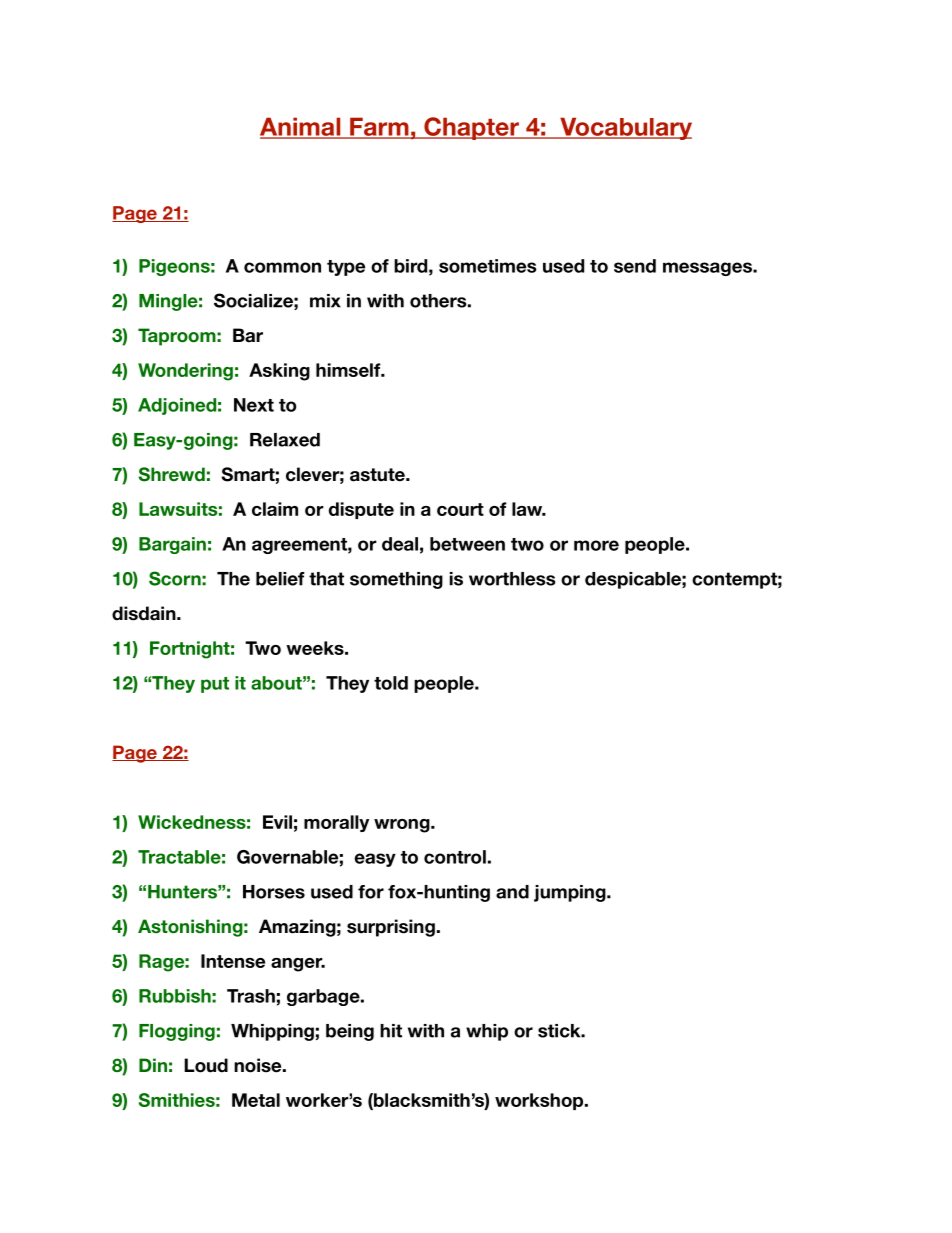 This screenshot has height=1233, width=952. Describe the element at coordinates (455, 857) in the screenshot. I see `control` at that location.
